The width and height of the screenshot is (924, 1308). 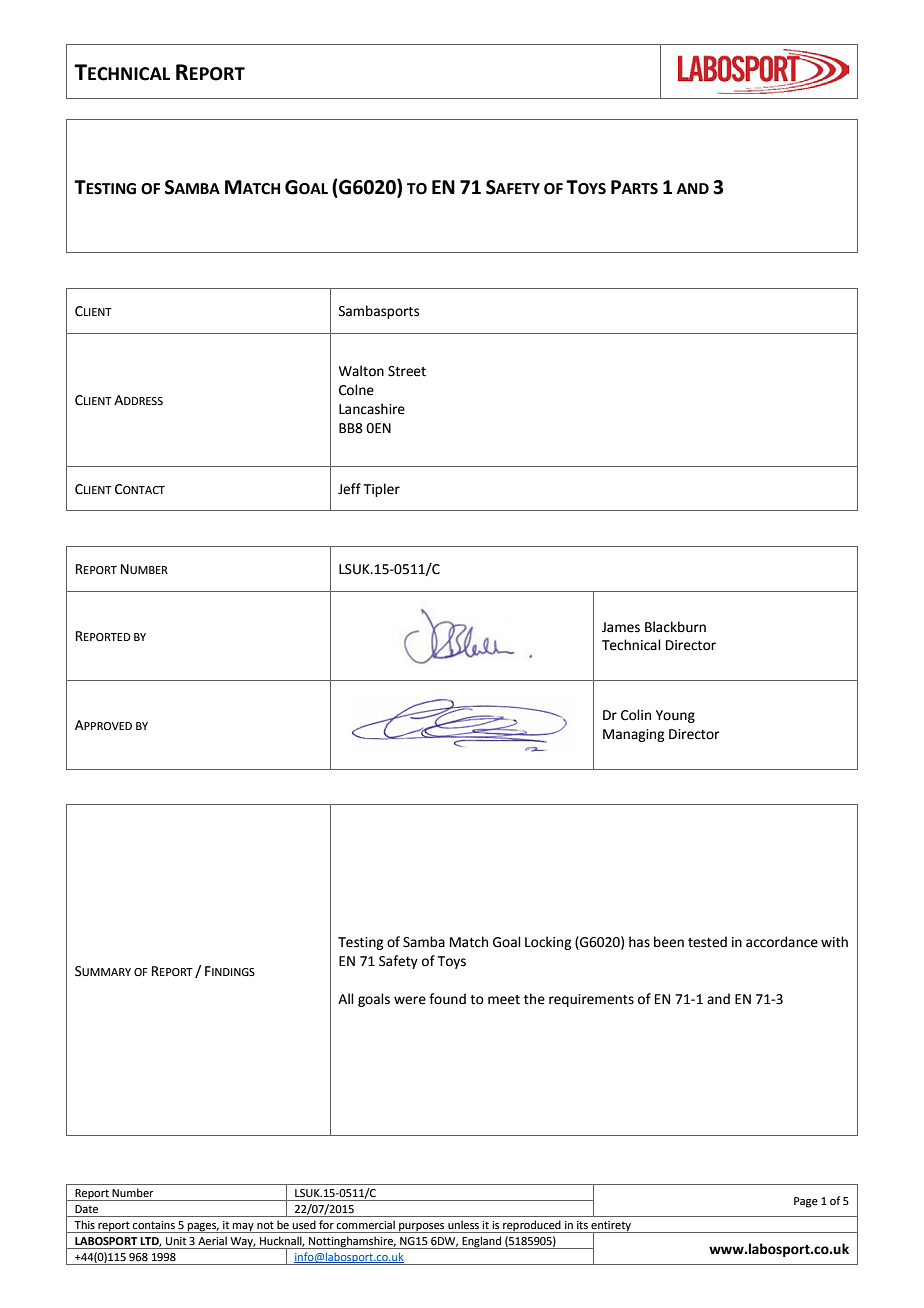 What do you see at coordinates (372, 409) in the screenshot?
I see `Lancashire` at bounding box center [372, 409].
